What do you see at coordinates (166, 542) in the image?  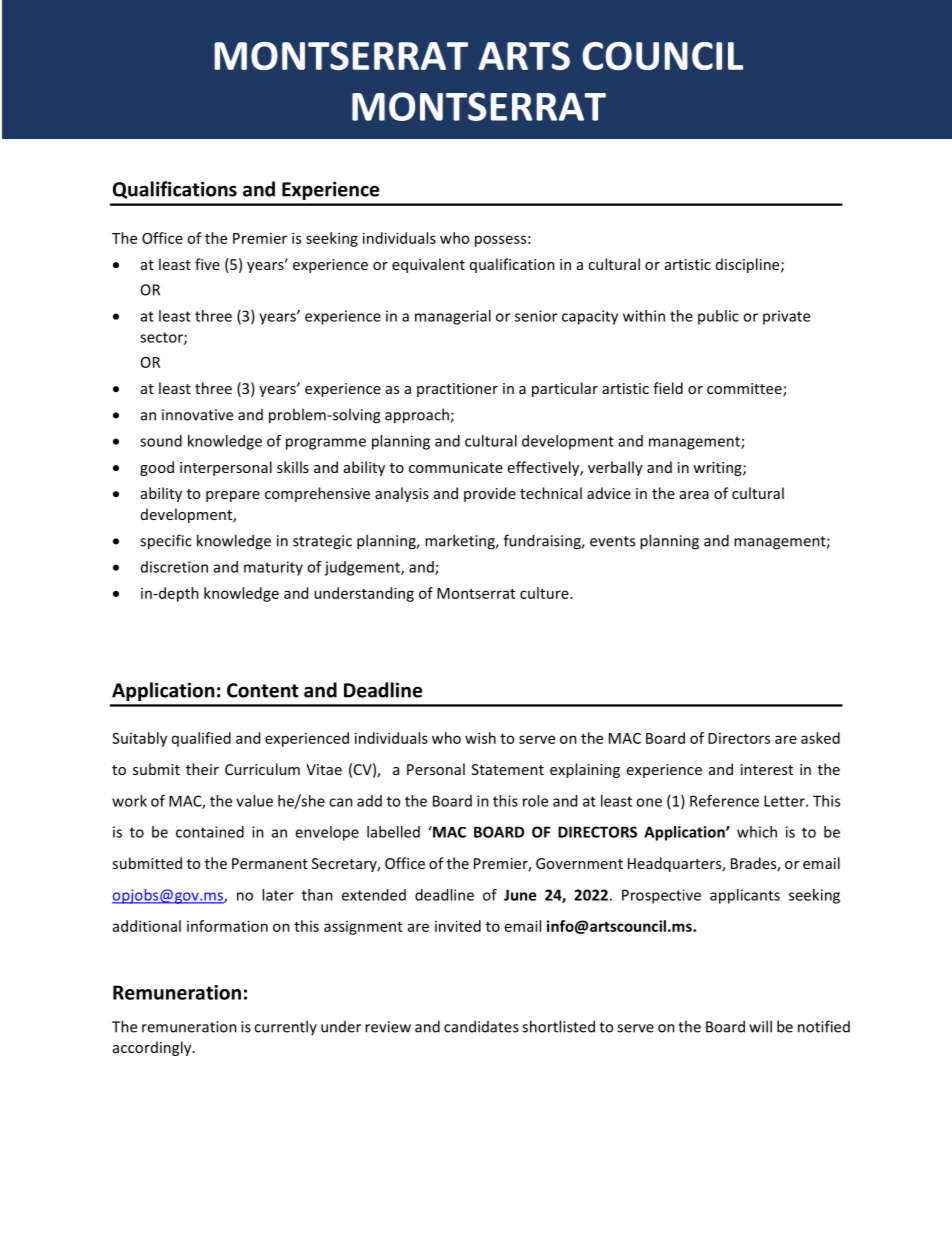 I see `specific` at bounding box center [166, 542].
